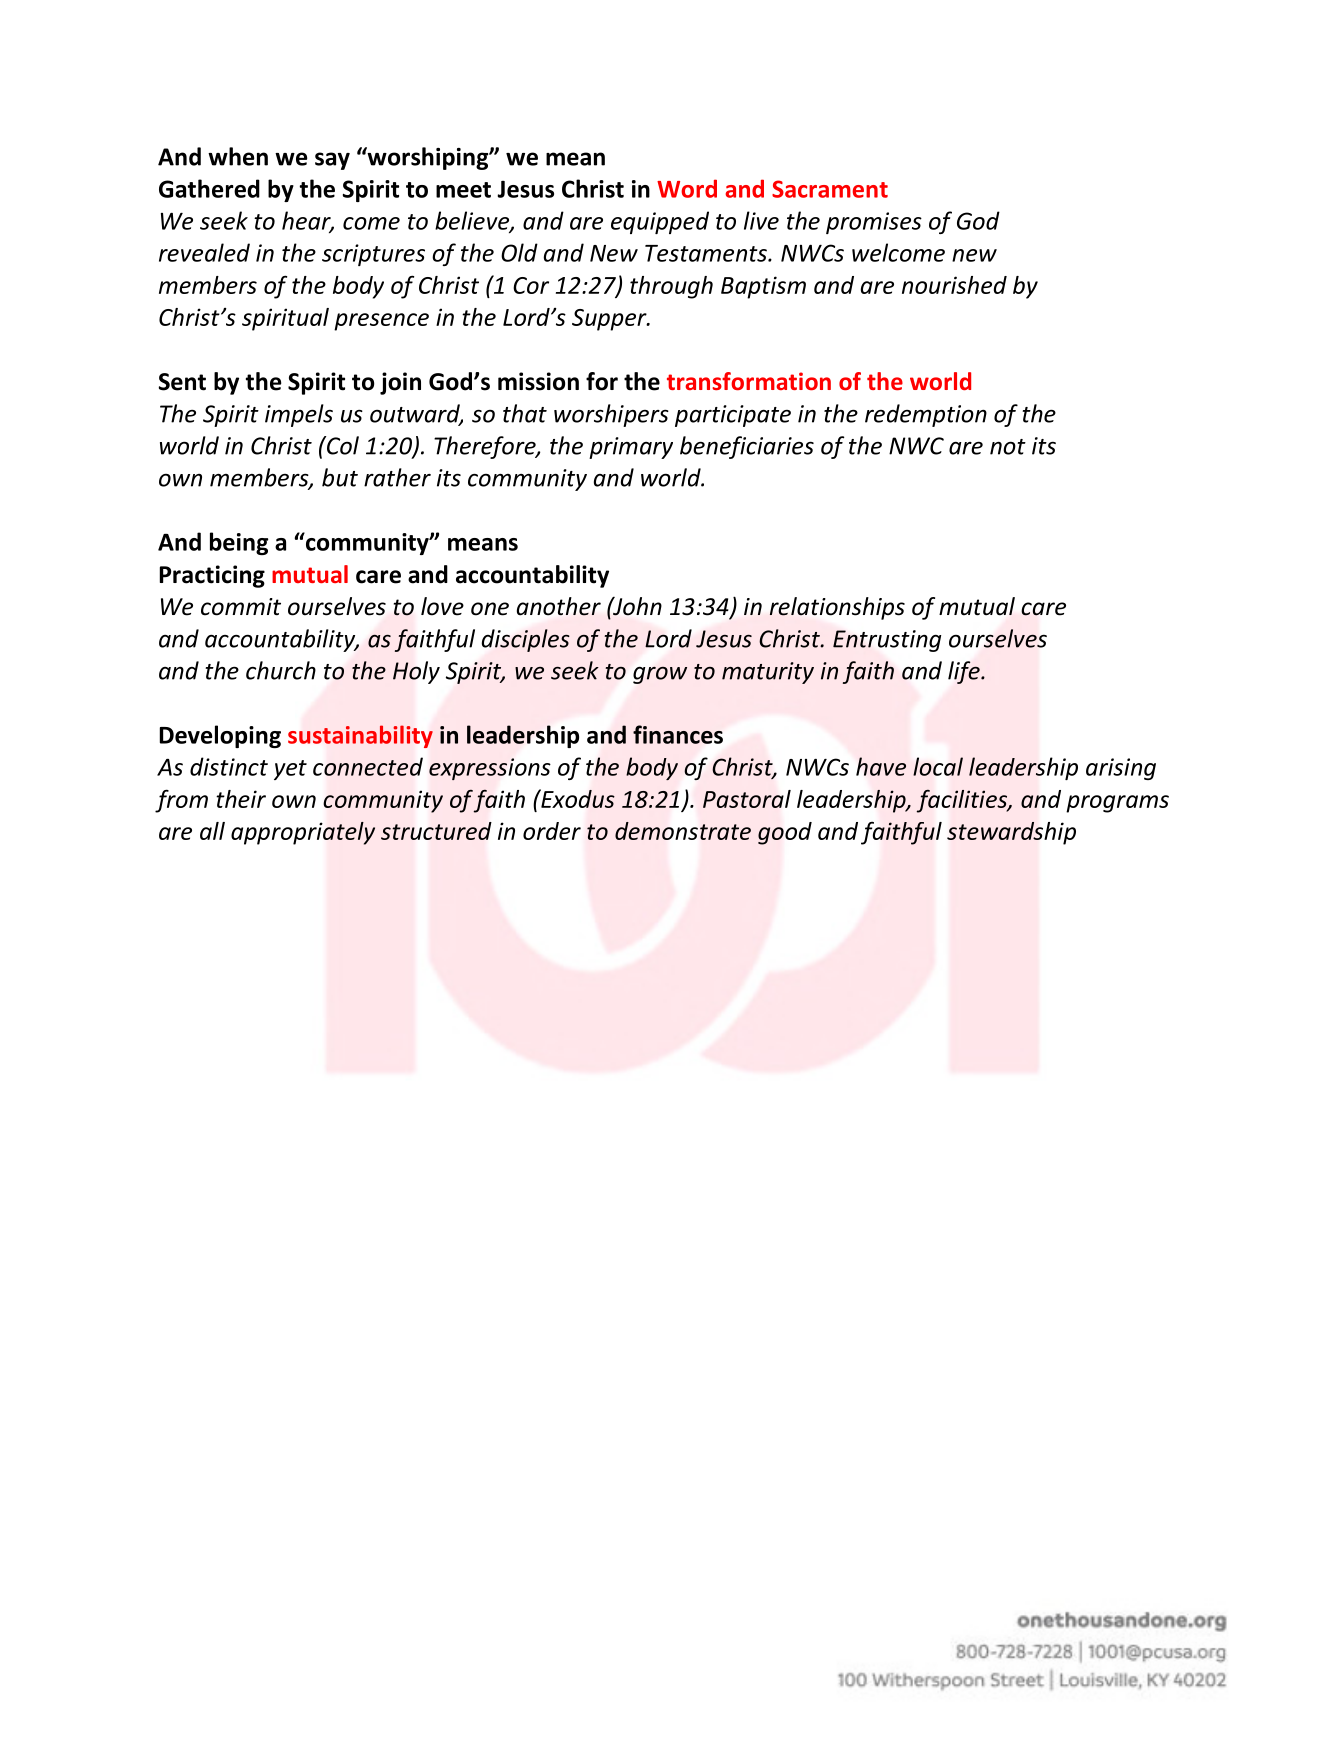  Describe the element at coordinates (687, 188) in the screenshot. I see `Word` at that location.
